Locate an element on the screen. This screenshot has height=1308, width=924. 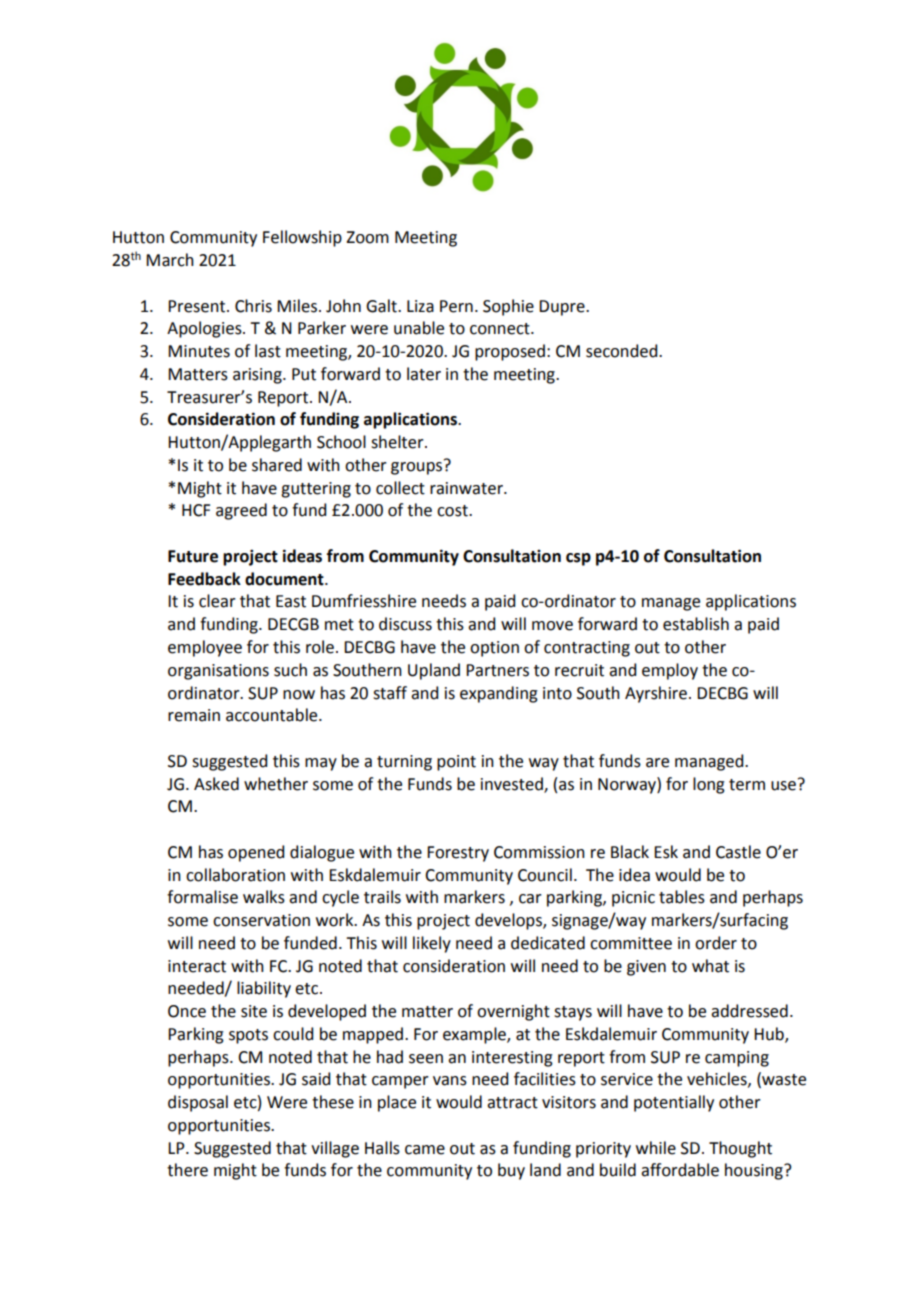
Pern is located at coordinates (456, 306).
